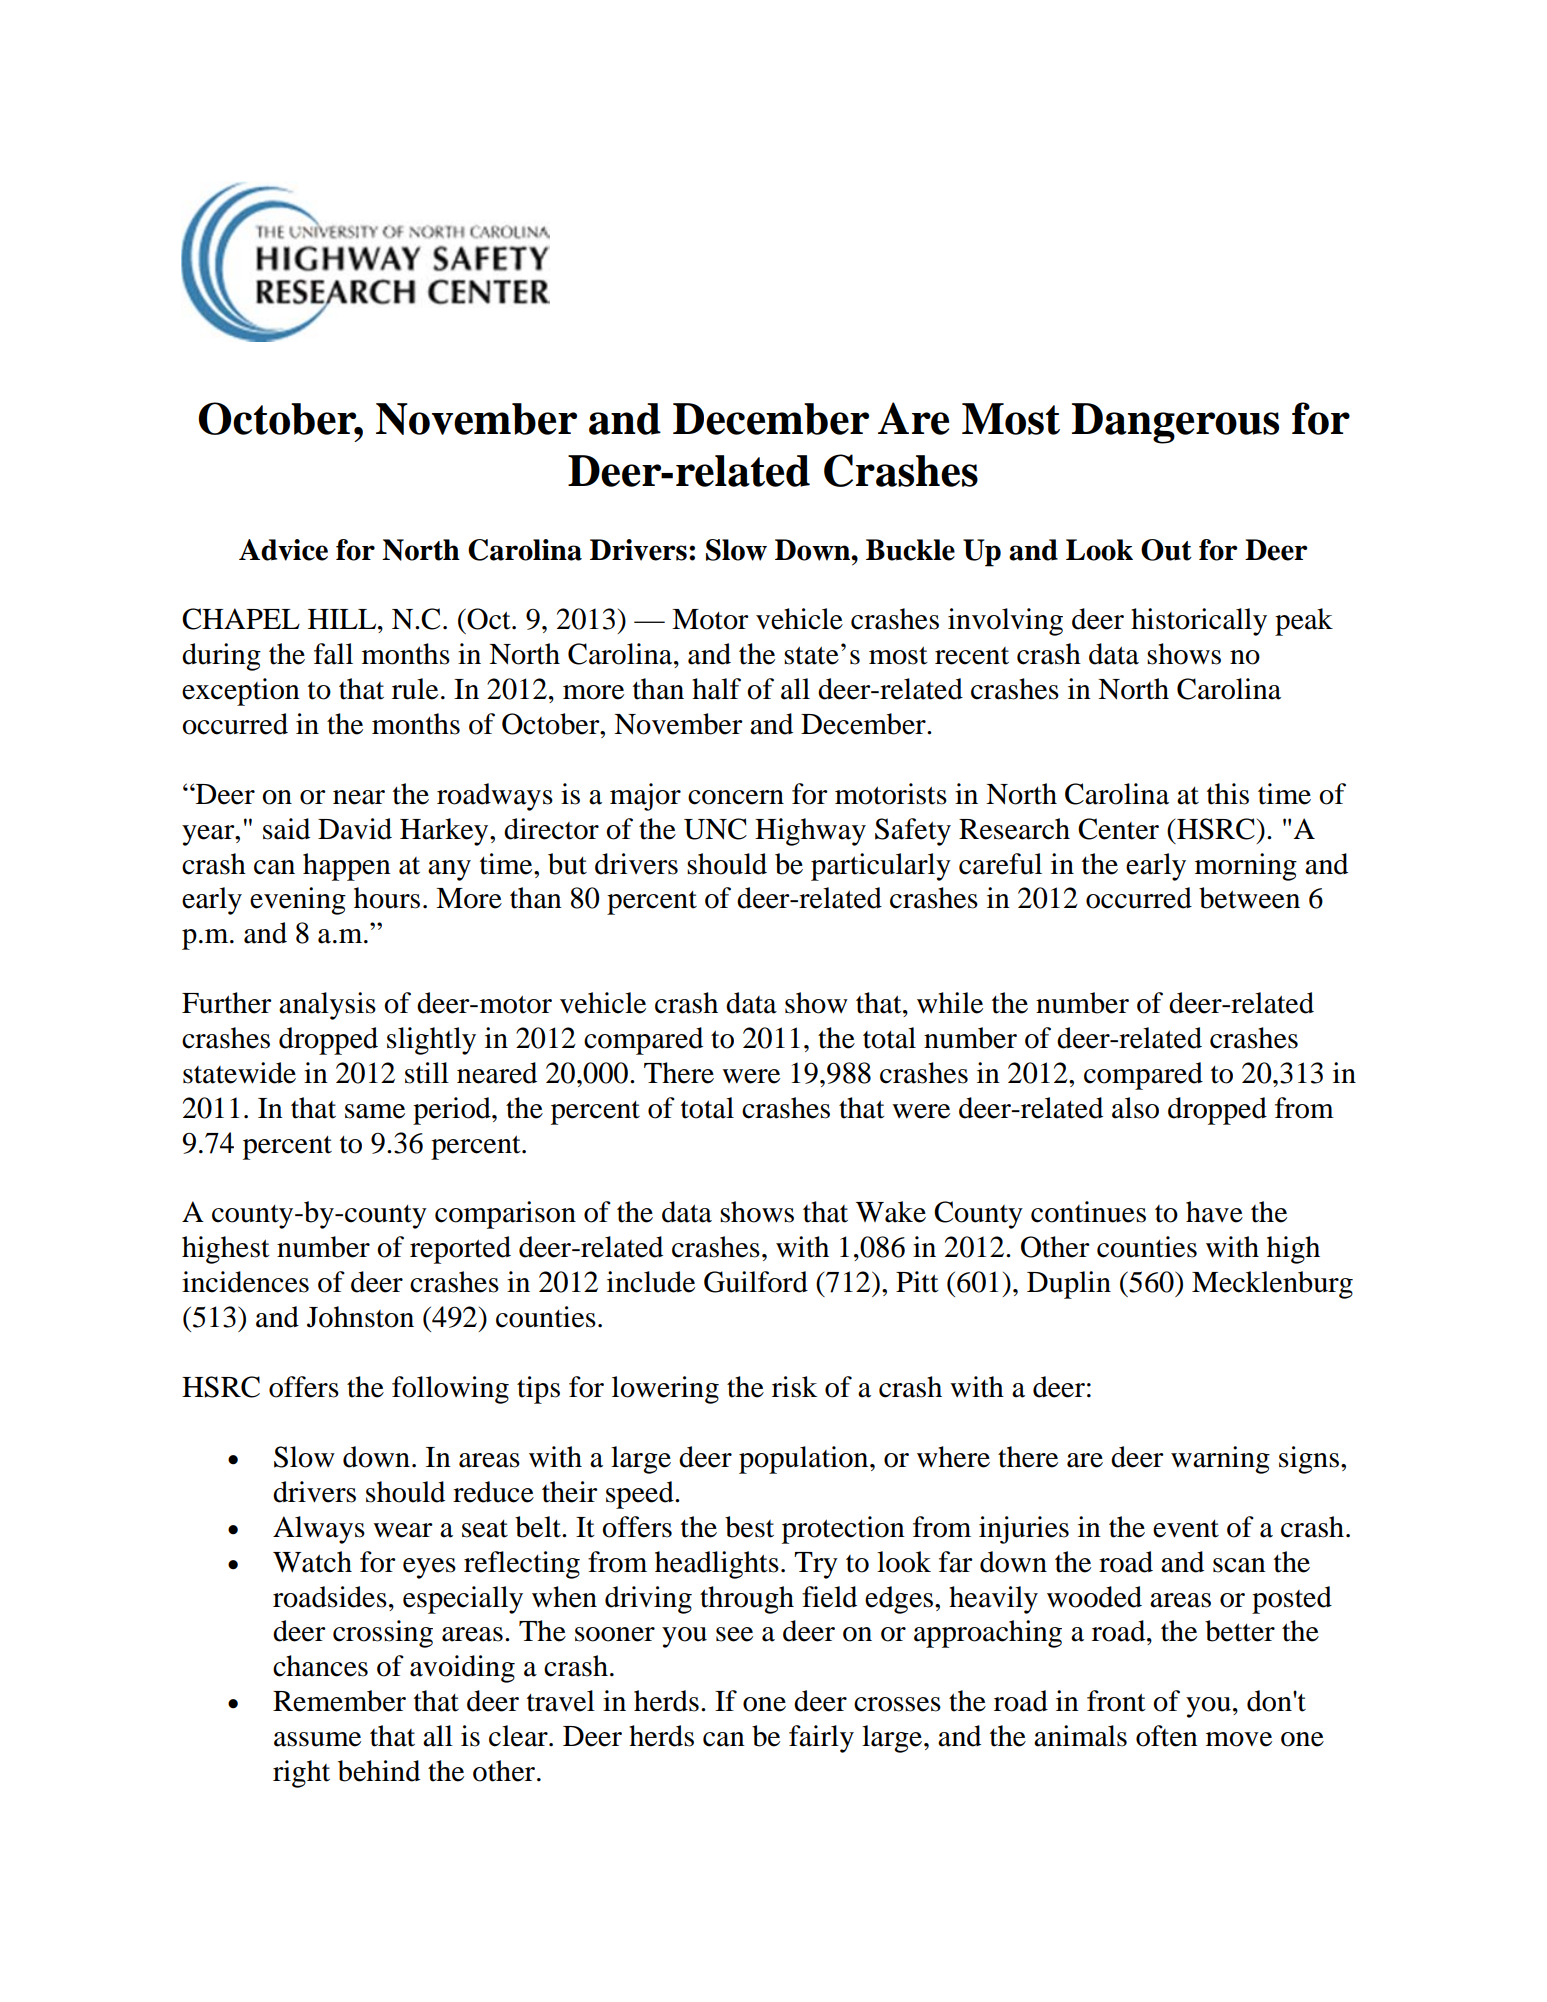  What do you see at coordinates (347, 867) in the image?
I see `happen` at bounding box center [347, 867].
